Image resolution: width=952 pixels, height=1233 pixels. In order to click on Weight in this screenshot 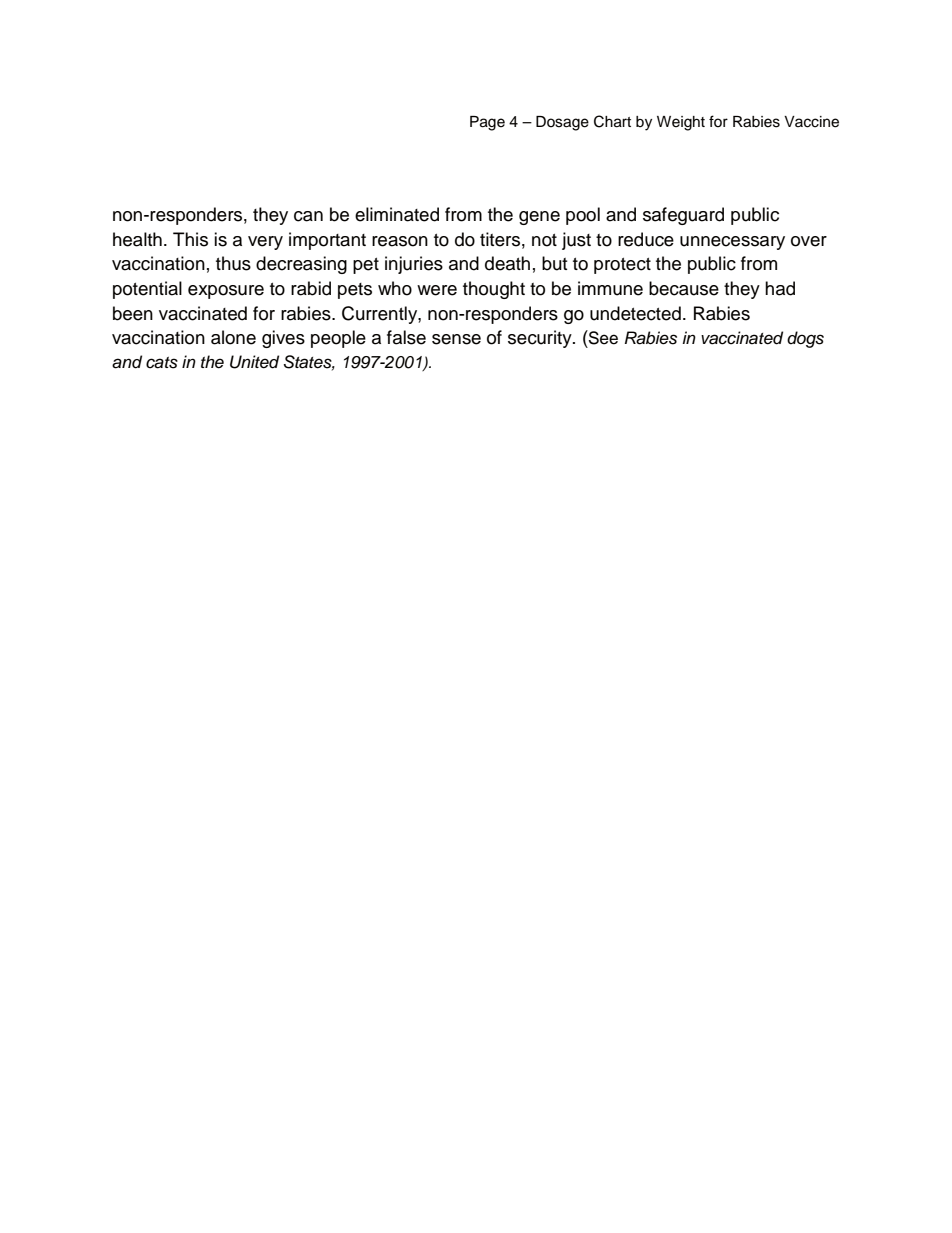, I will do `click(681, 123)`.
